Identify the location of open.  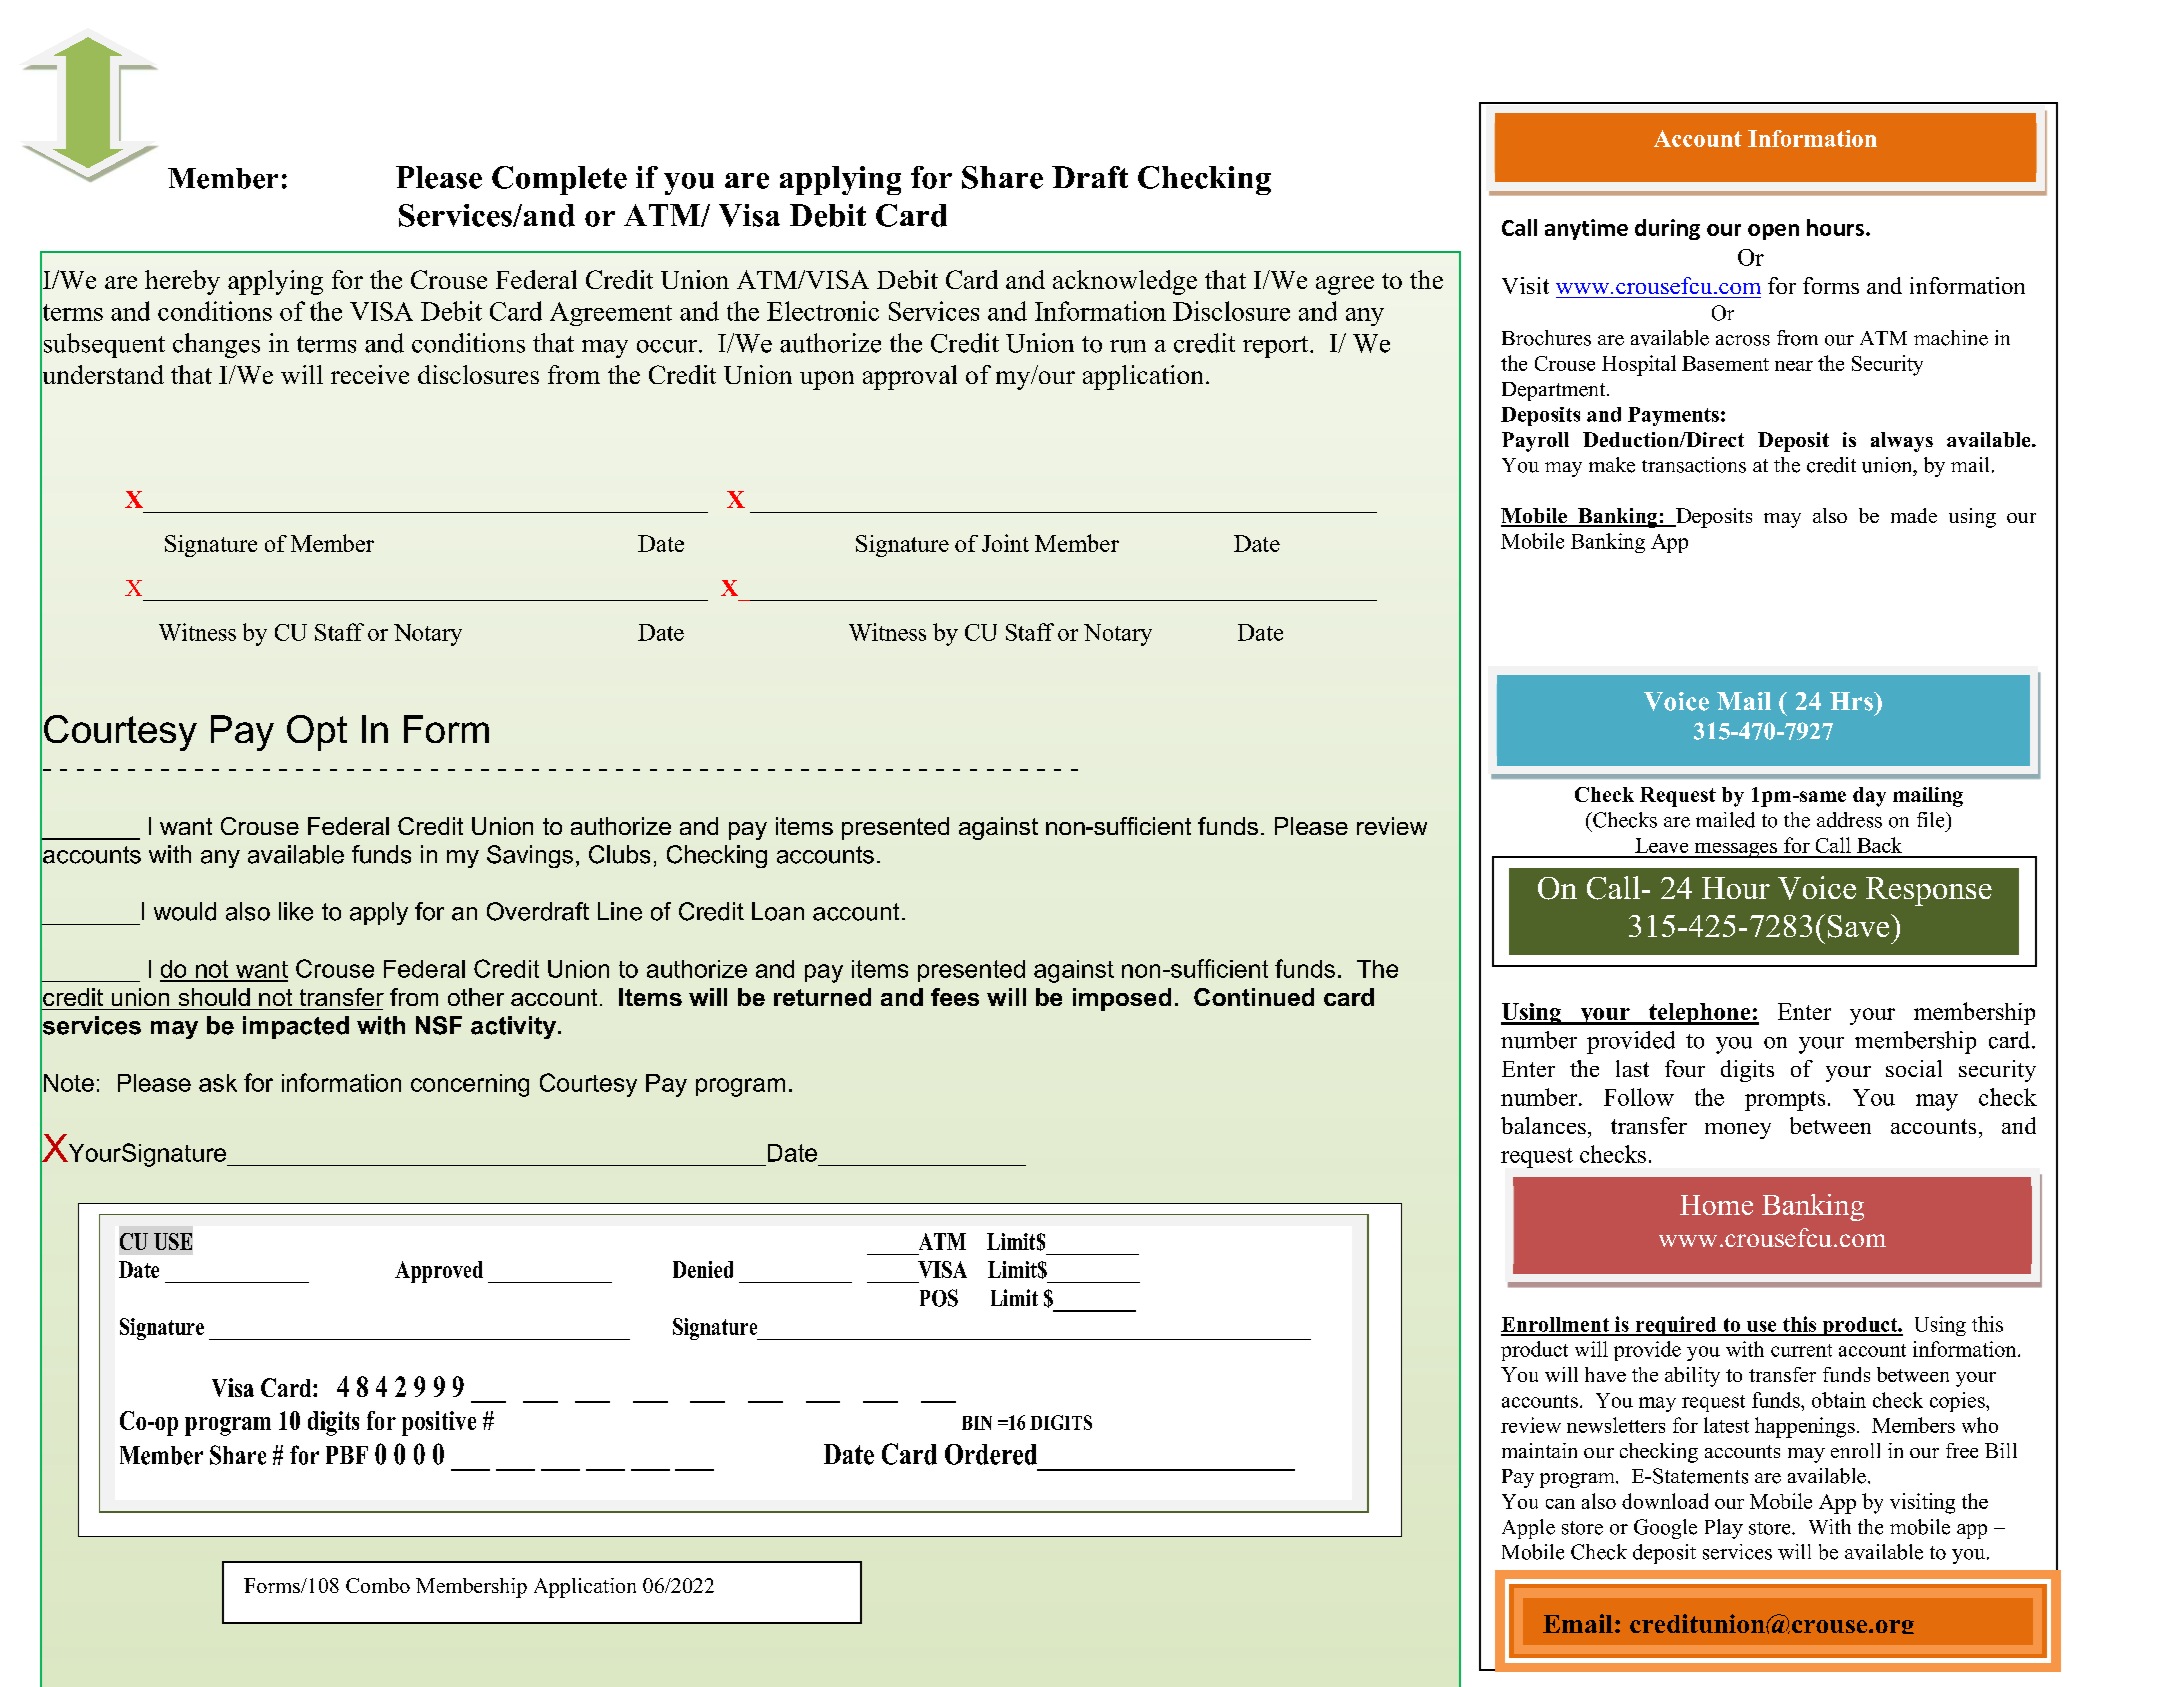
(1773, 232).
